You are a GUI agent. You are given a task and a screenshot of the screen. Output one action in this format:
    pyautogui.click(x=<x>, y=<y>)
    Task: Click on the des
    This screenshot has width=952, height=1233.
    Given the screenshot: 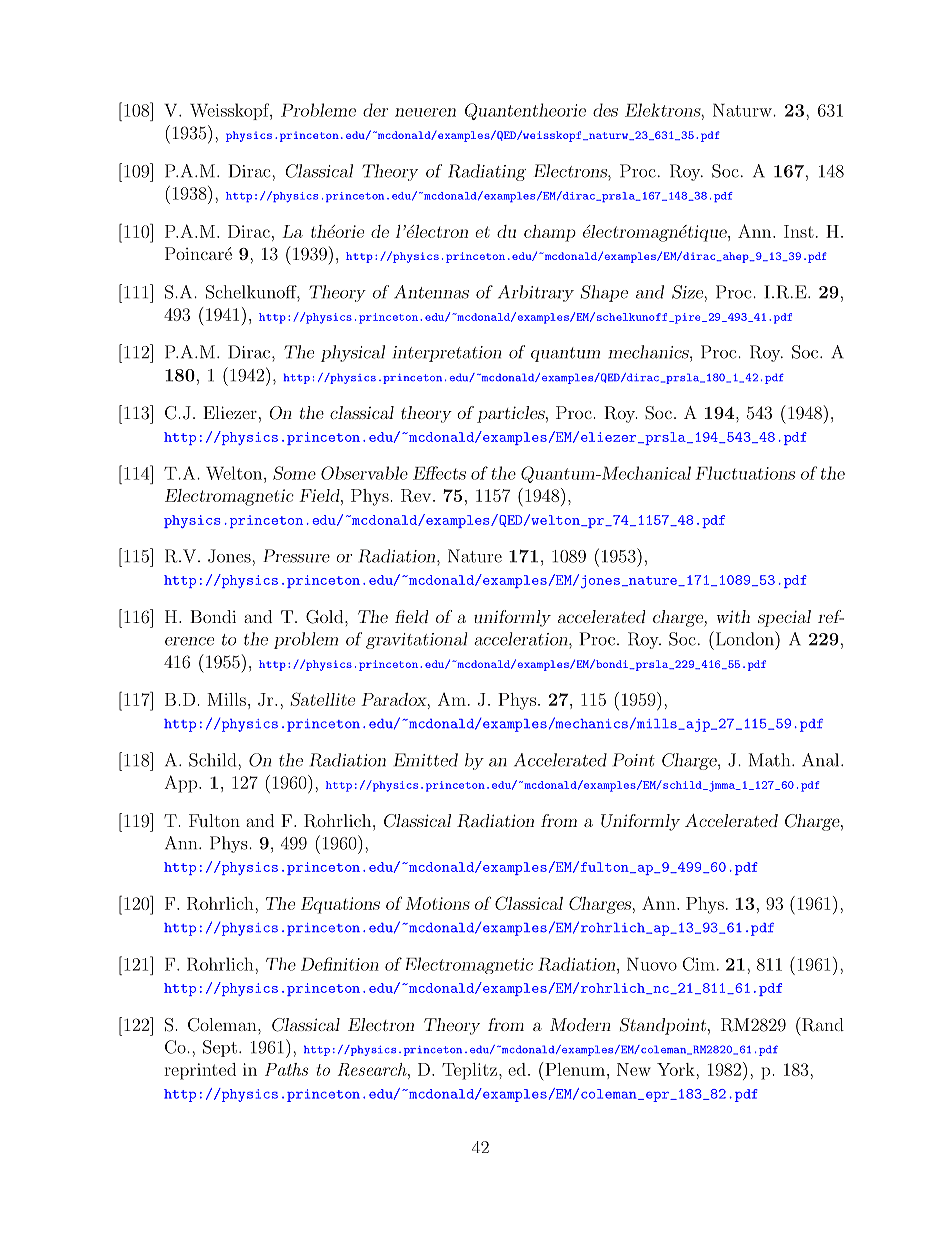 What is the action you would take?
    pyautogui.click(x=605, y=110)
